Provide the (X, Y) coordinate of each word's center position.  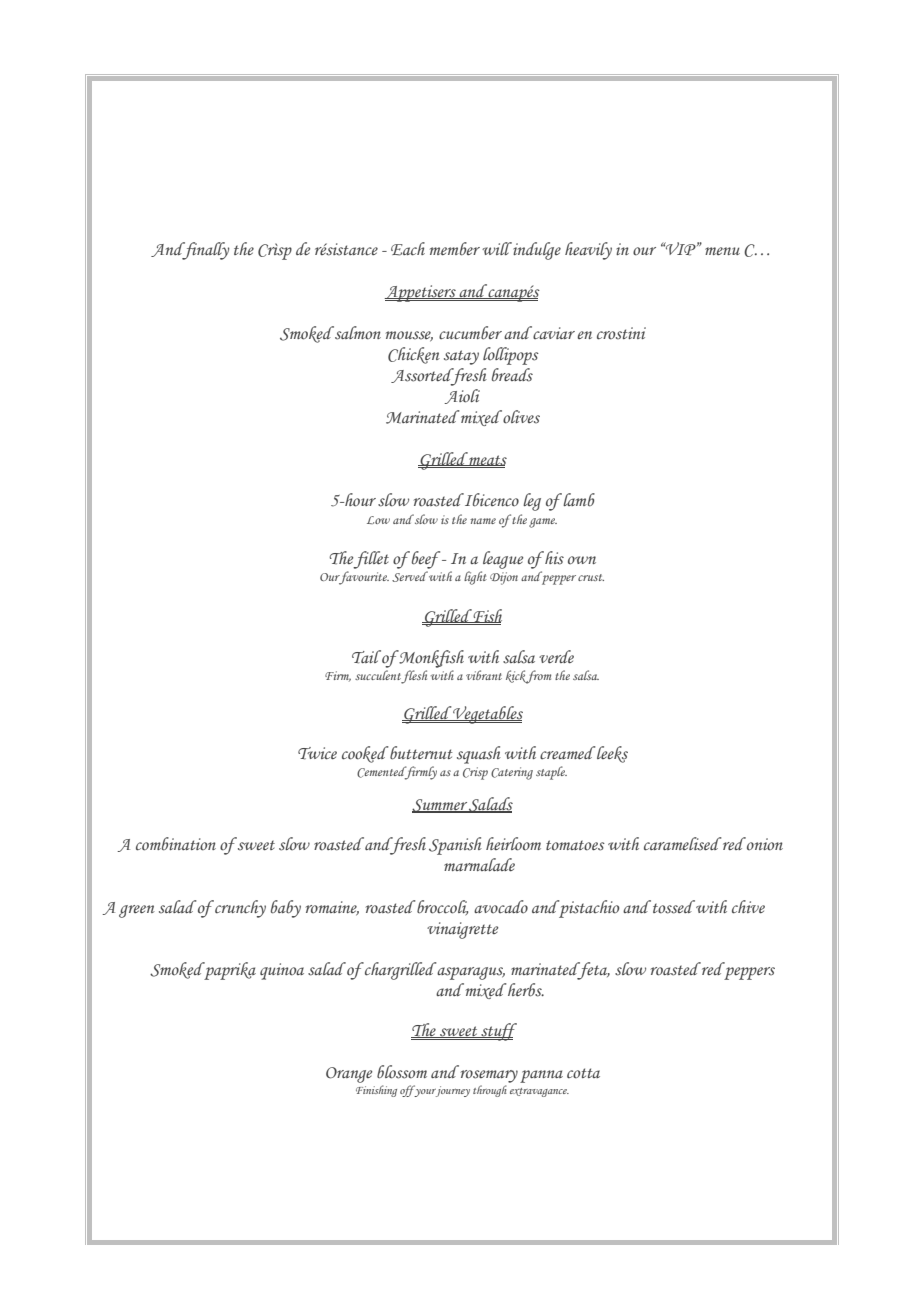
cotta (583, 1073)
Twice (317, 753)
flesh (414, 677)
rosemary (489, 1076)
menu (722, 251)
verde (556, 657)
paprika (229, 971)
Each (408, 249)
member (455, 249)
